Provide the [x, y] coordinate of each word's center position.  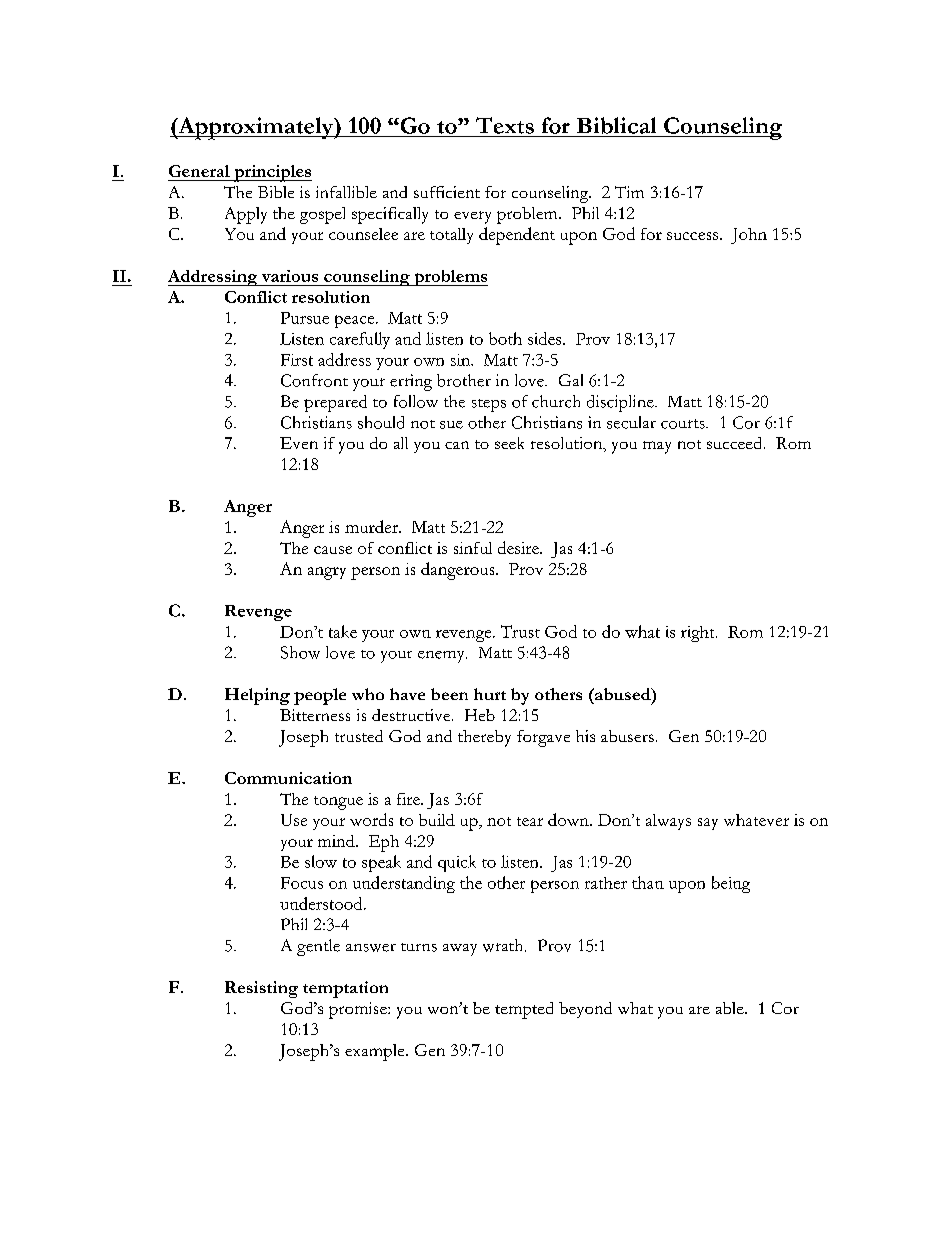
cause [333, 550]
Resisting [261, 989]
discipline [621, 403]
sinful [473, 548]
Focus [302, 883]
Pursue [305, 318]
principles [272, 173]
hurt [490, 694]
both [505, 338]
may [657, 447]
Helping [257, 696]
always [668, 822]
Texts [505, 125]
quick [457, 863]
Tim [629, 192]
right [699, 634]
